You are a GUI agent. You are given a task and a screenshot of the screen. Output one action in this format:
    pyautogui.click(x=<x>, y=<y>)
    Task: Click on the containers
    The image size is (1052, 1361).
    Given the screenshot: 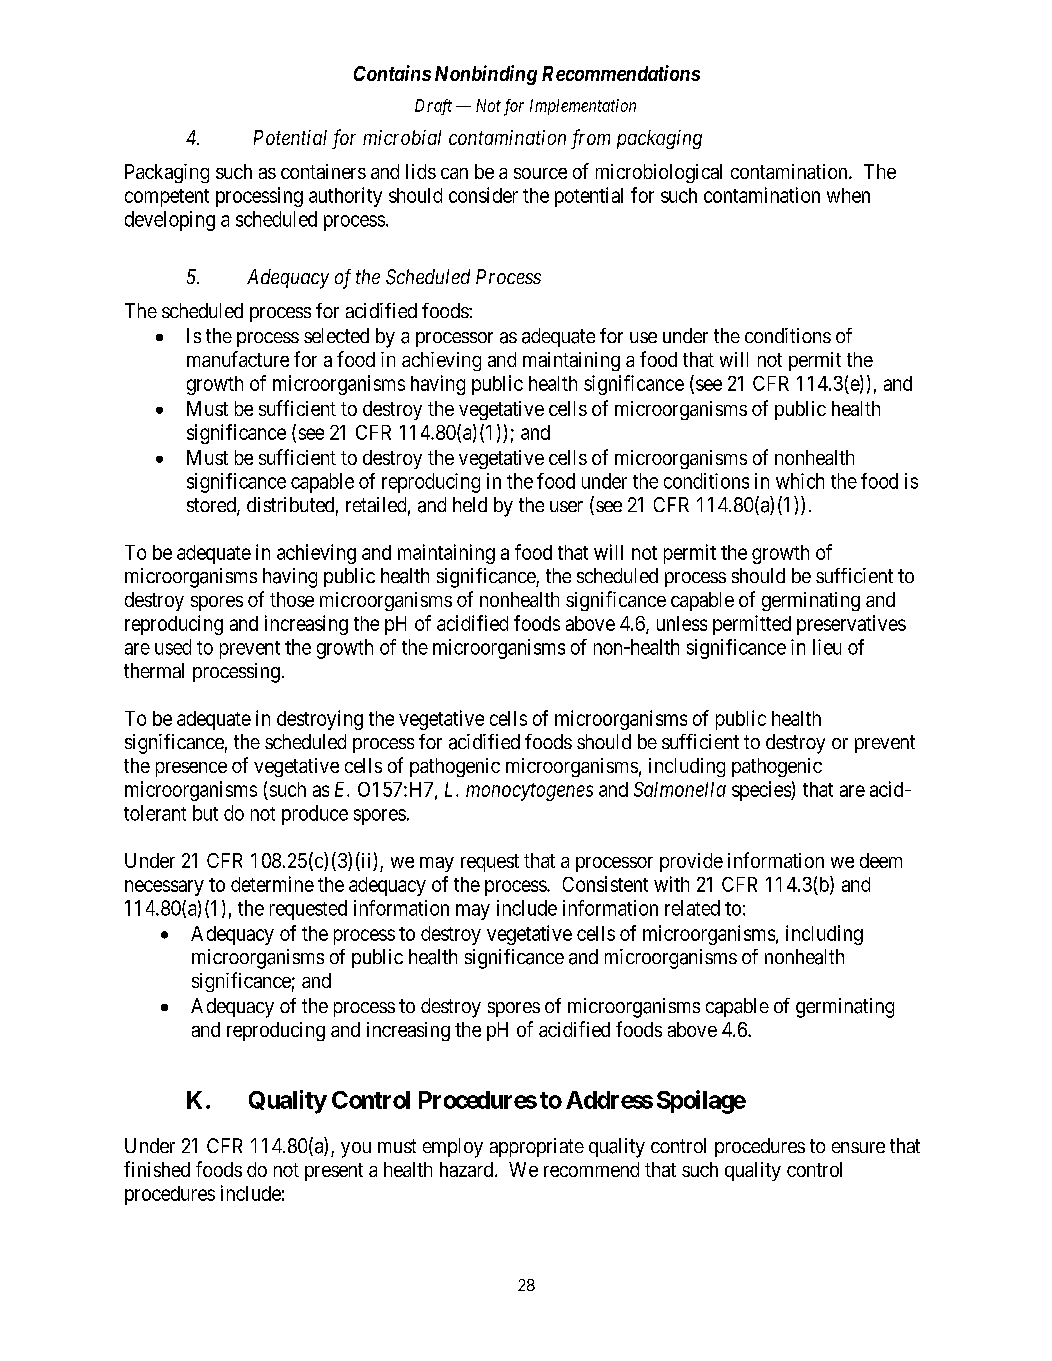 What is the action you would take?
    pyautogui.click(x=323, y=171)
